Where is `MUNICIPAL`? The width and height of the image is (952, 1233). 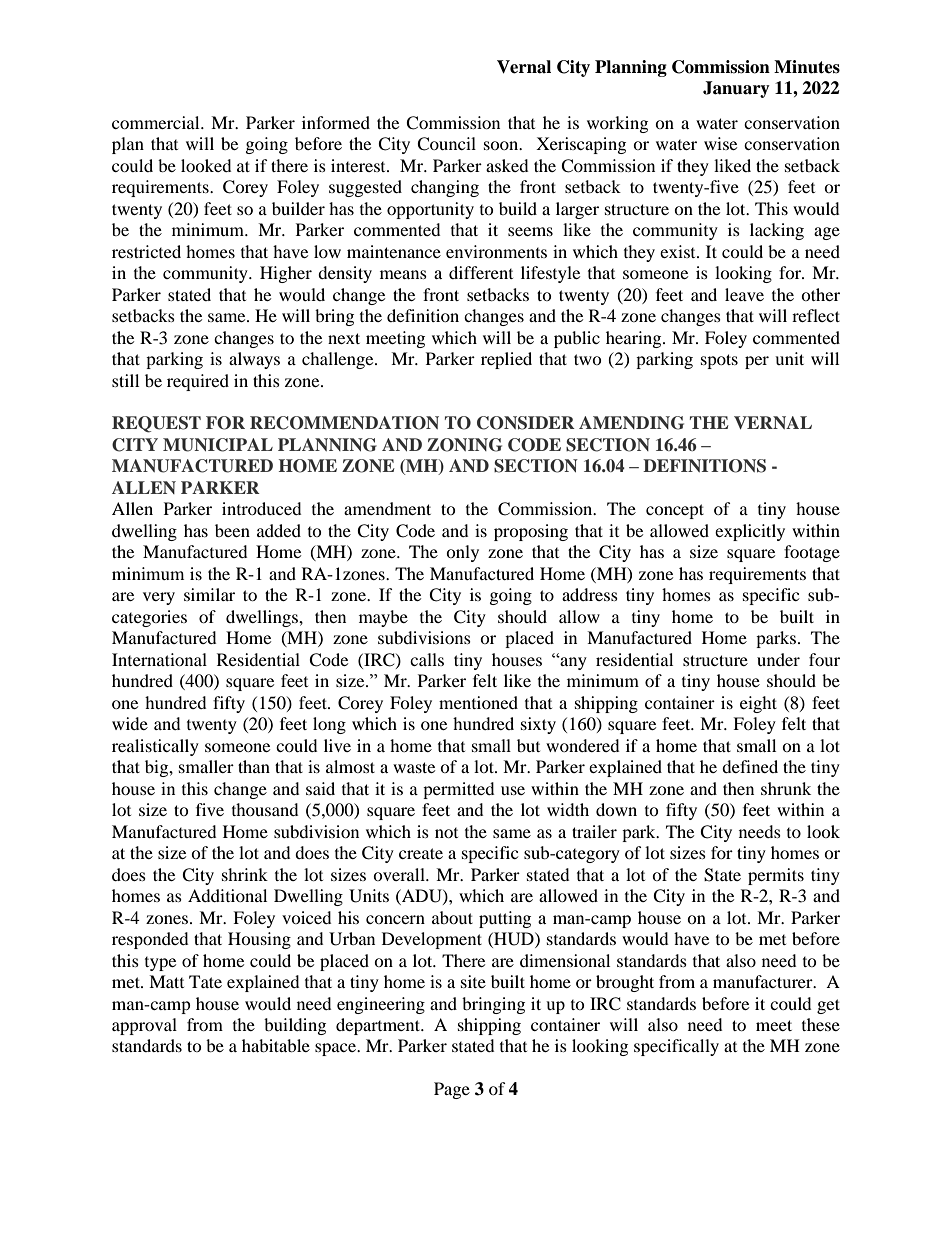 MUNICIPAL is located at coordinates (218, 445).
